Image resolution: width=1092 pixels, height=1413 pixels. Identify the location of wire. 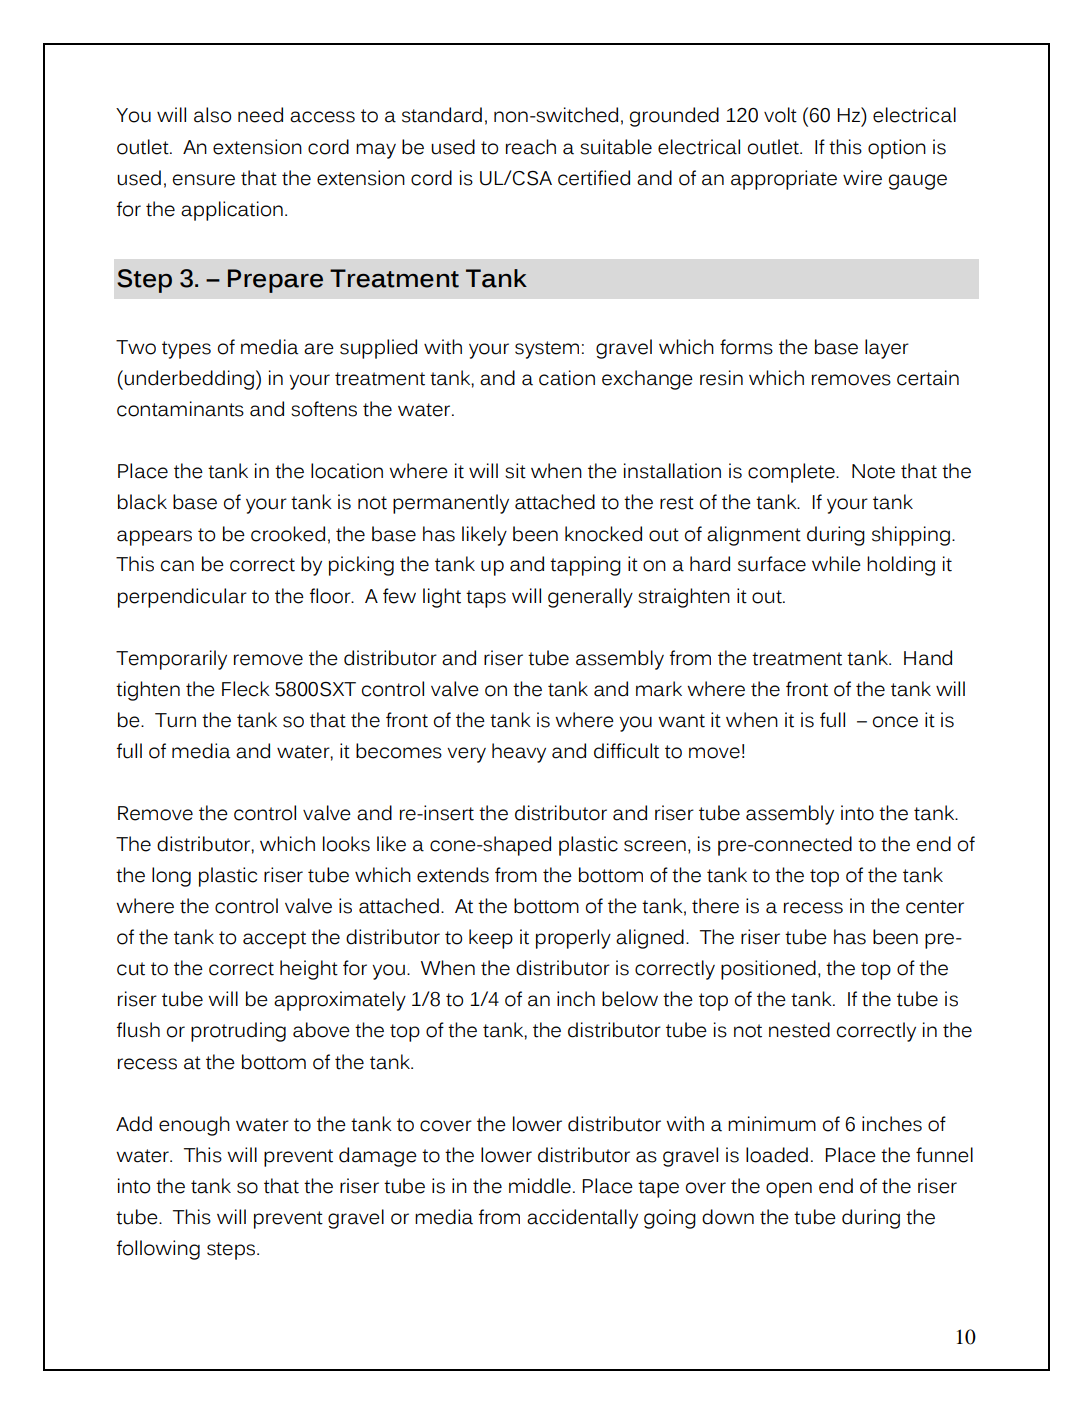
(862, 178).
